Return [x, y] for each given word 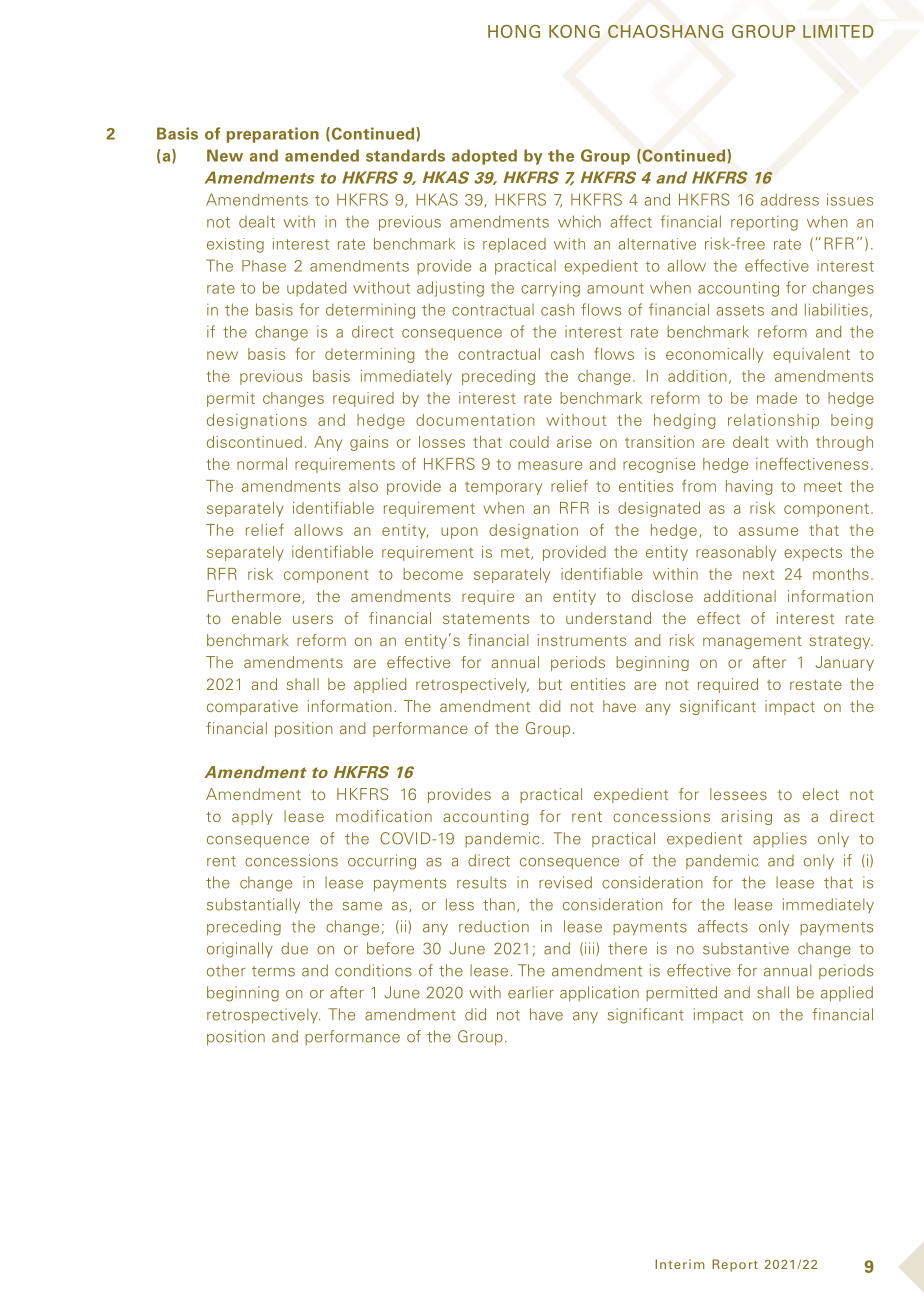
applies [780, 839]
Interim [680, 1264]
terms [273, 971]
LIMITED [838, 31]
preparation [273, 135]
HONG [514, 31]
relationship [773, 421]
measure [550, 465]
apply [252, 817]
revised [565, 882]
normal [262, 464]
